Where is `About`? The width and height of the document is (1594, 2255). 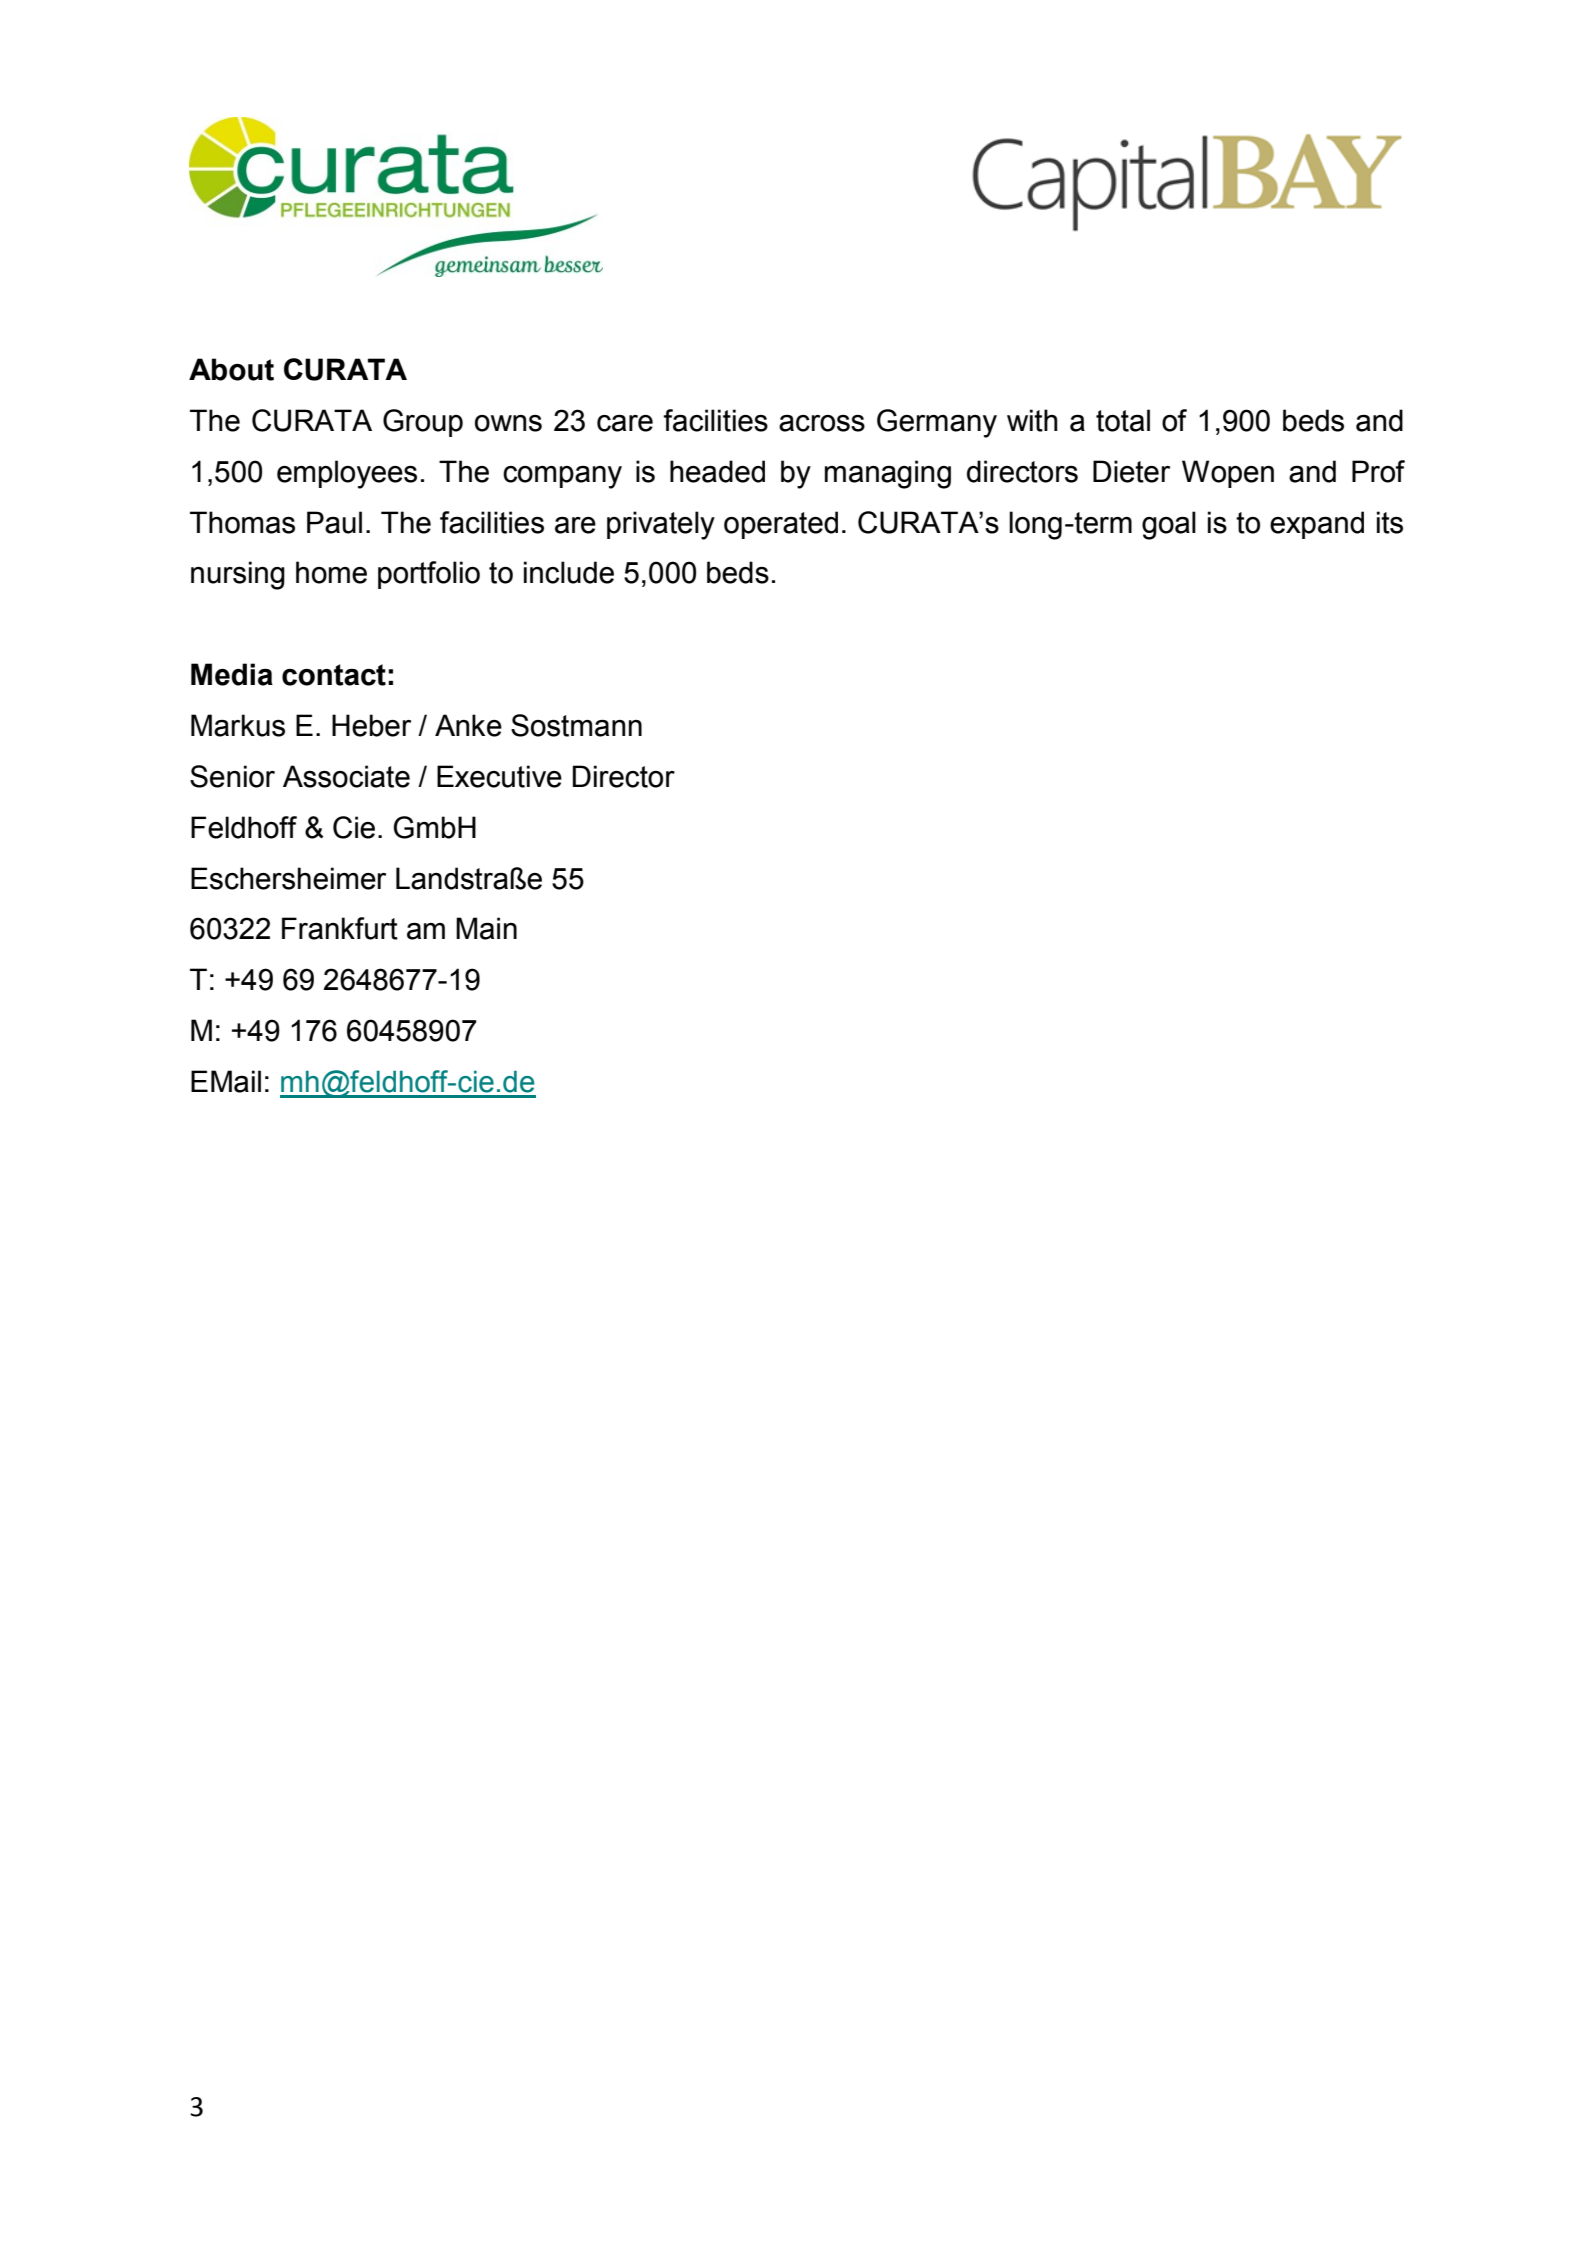 About is located at coordinates (231, 369).
